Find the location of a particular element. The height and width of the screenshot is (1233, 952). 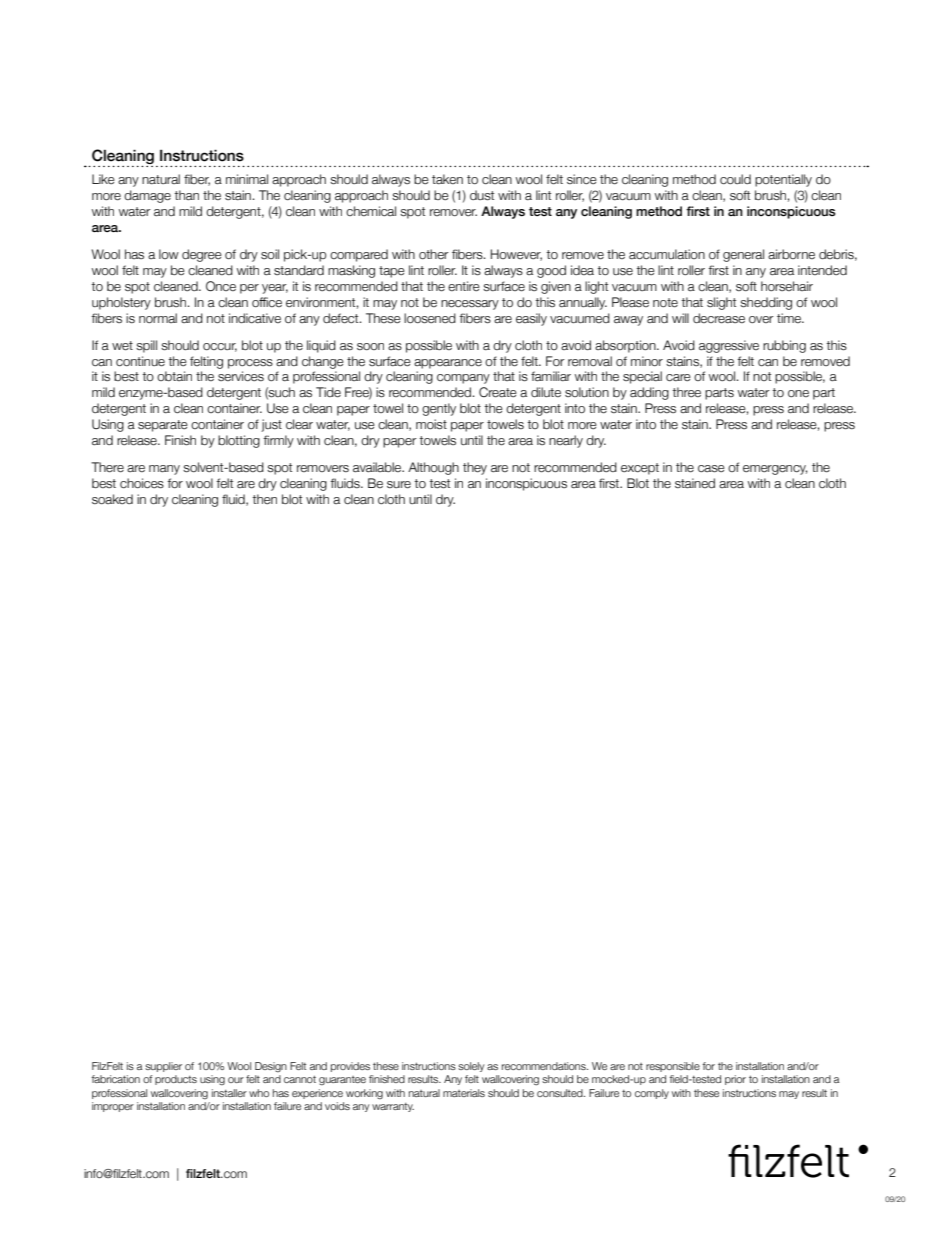

materials is located at coordinates (464, 1093).
